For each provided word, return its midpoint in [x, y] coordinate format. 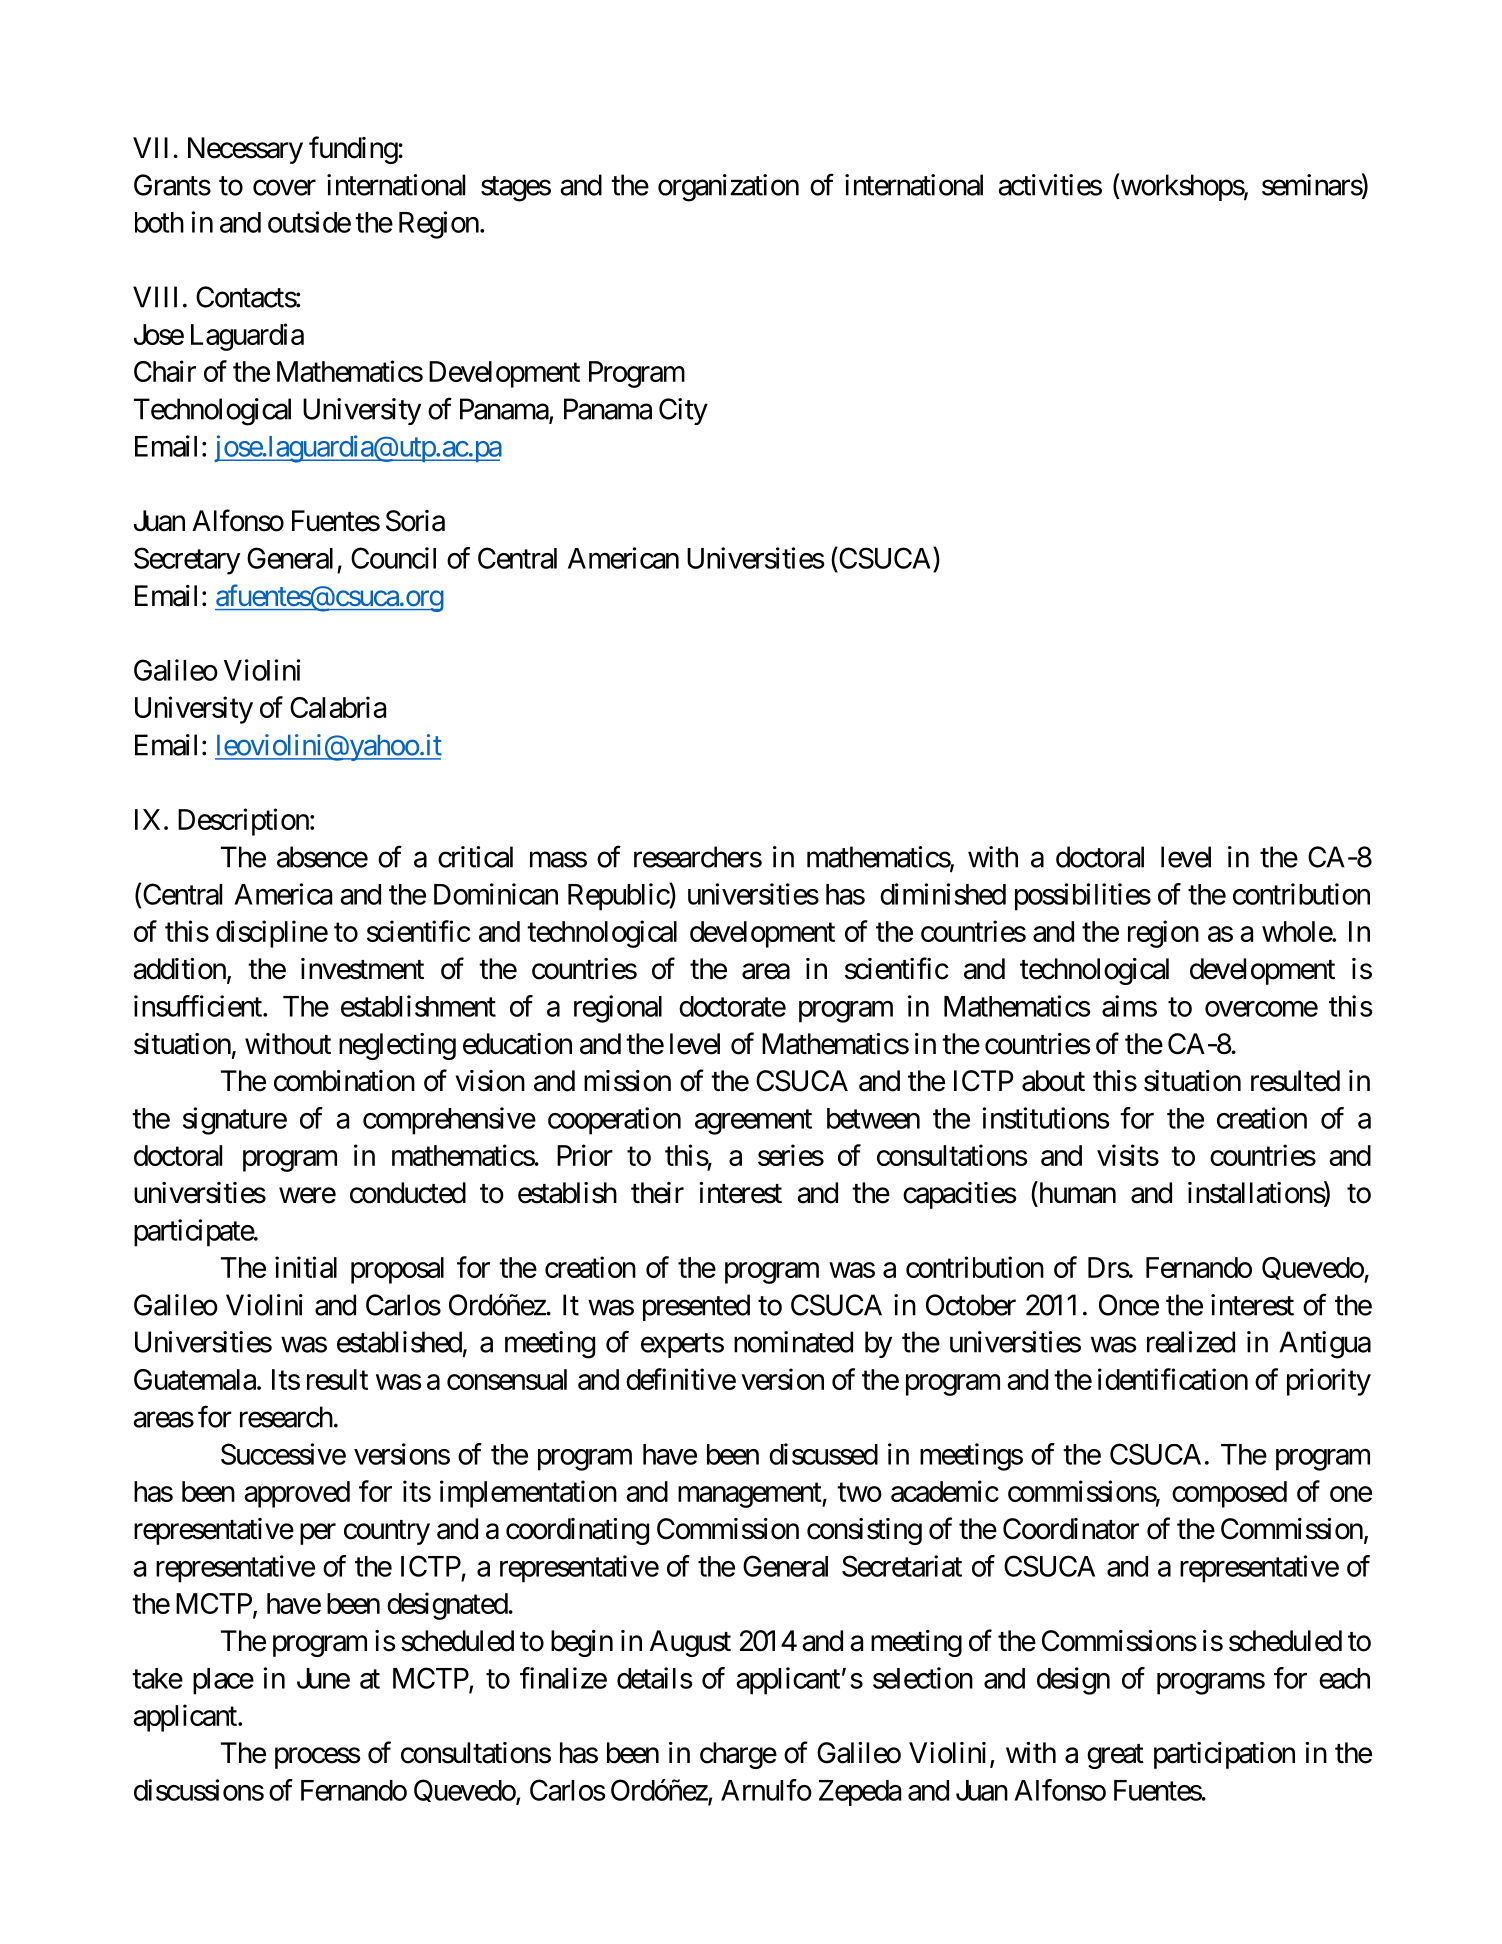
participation [1224, 1755]
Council [393, 558]
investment [362, 969]
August [690, 1643]
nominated [793, 1342]
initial [306, 1267]
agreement [753, 1122]
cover [284, 188]
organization [728, 188]
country [387, 1532]
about [1053, 1081]
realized [1191, 1342]
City [683, 411]
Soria [415, 521]
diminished [943, 894]
